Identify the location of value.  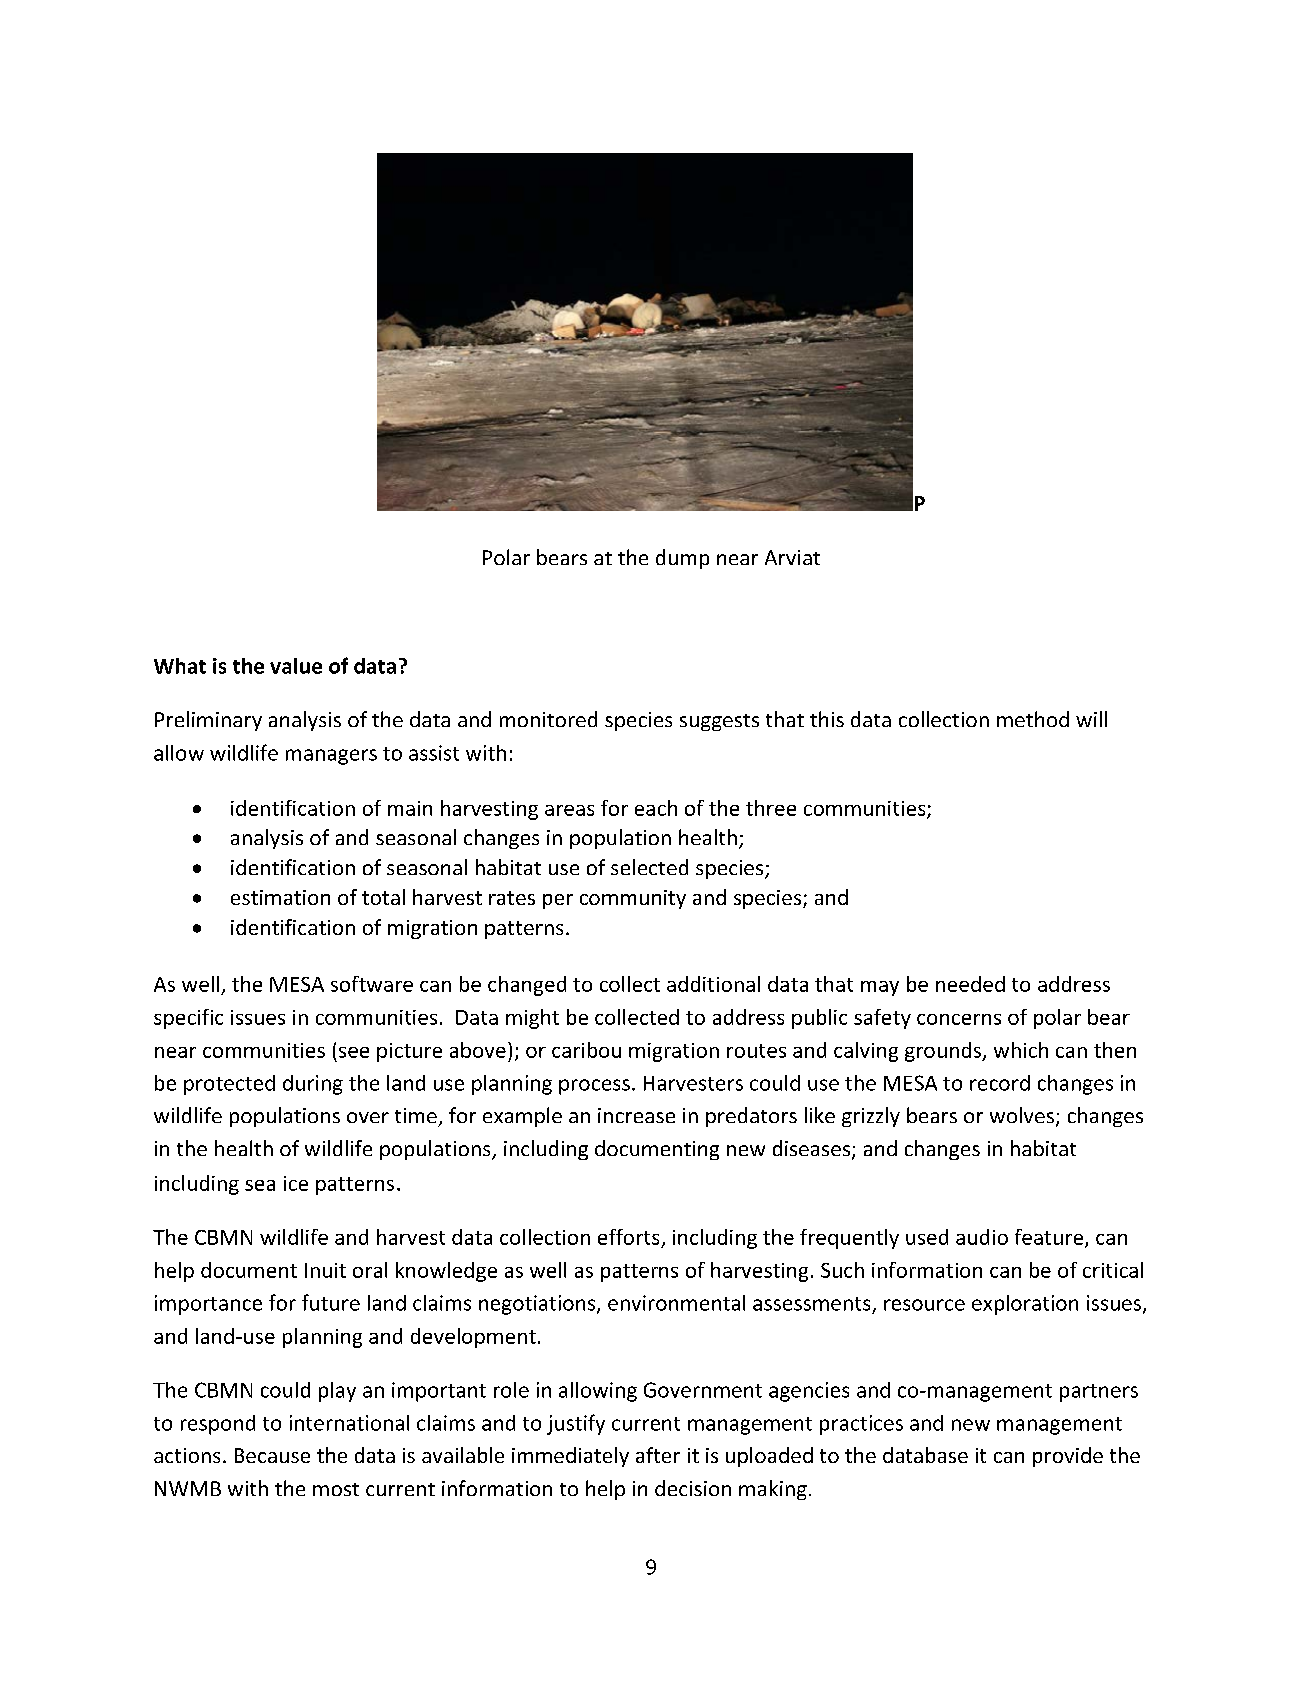
(296, 666).
